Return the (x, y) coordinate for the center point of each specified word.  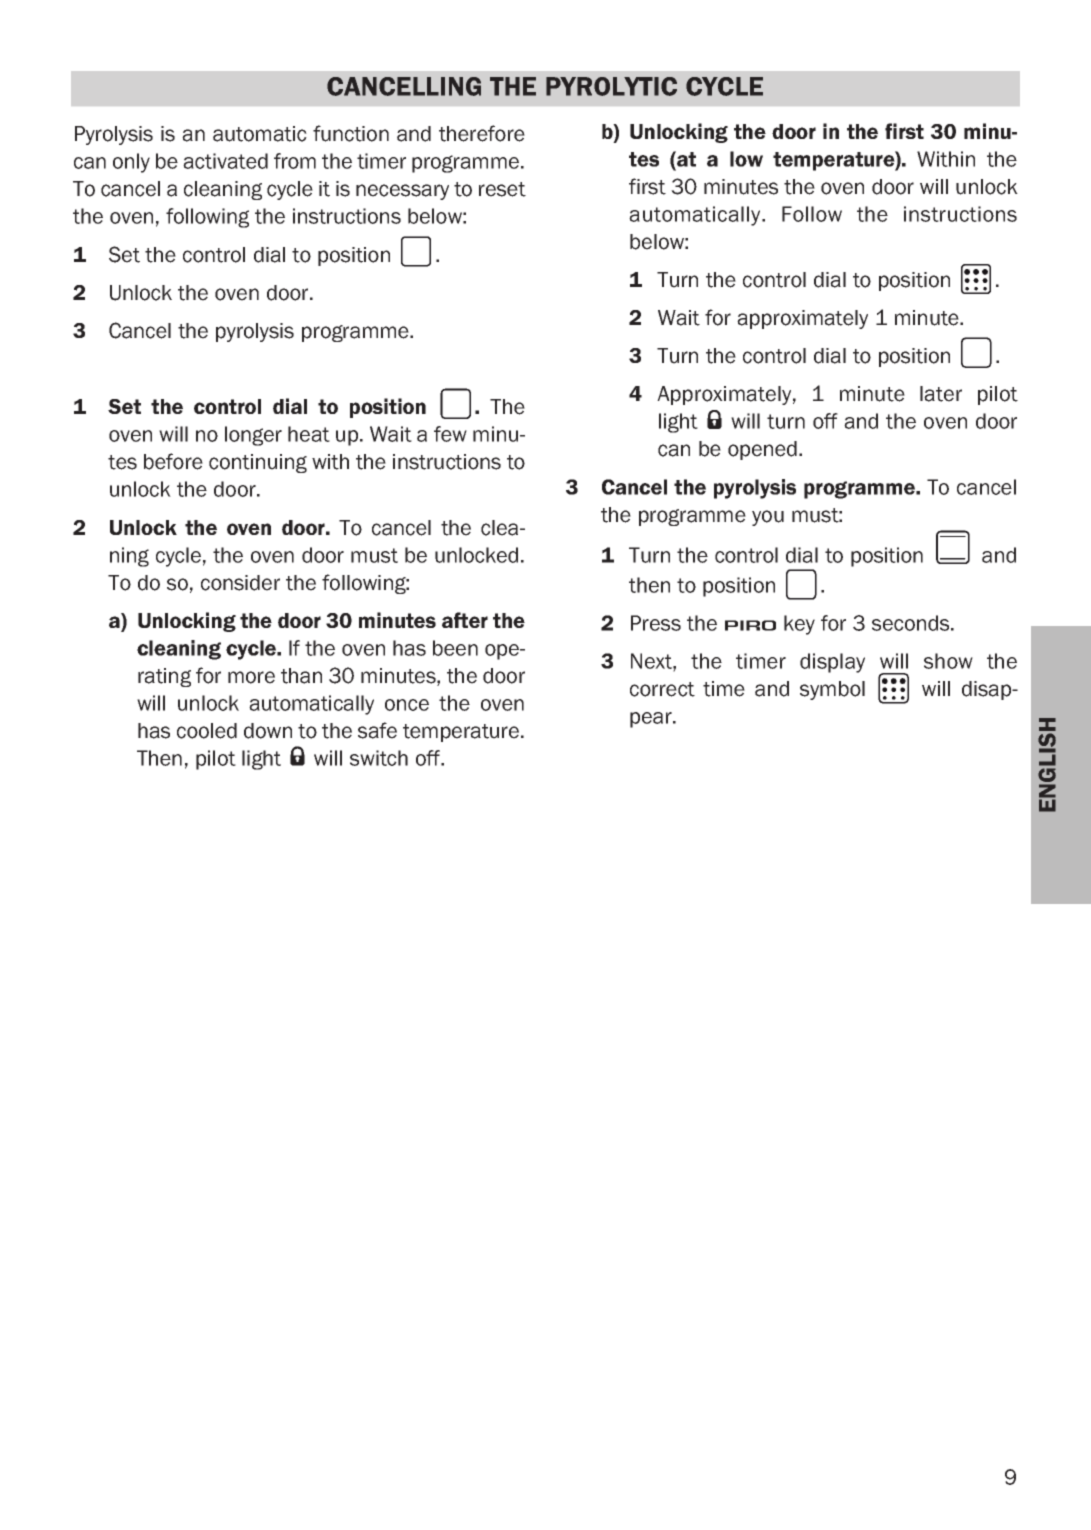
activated (225, 161)
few (450, 434)
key (799, 625)
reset (502, 189)
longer (253, 436)
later (941, 394)
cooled (207, 731)
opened (762, 450)
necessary (402, 192)
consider (240, 583)
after (465, 620)
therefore (482, 133)
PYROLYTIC (611, 86)
